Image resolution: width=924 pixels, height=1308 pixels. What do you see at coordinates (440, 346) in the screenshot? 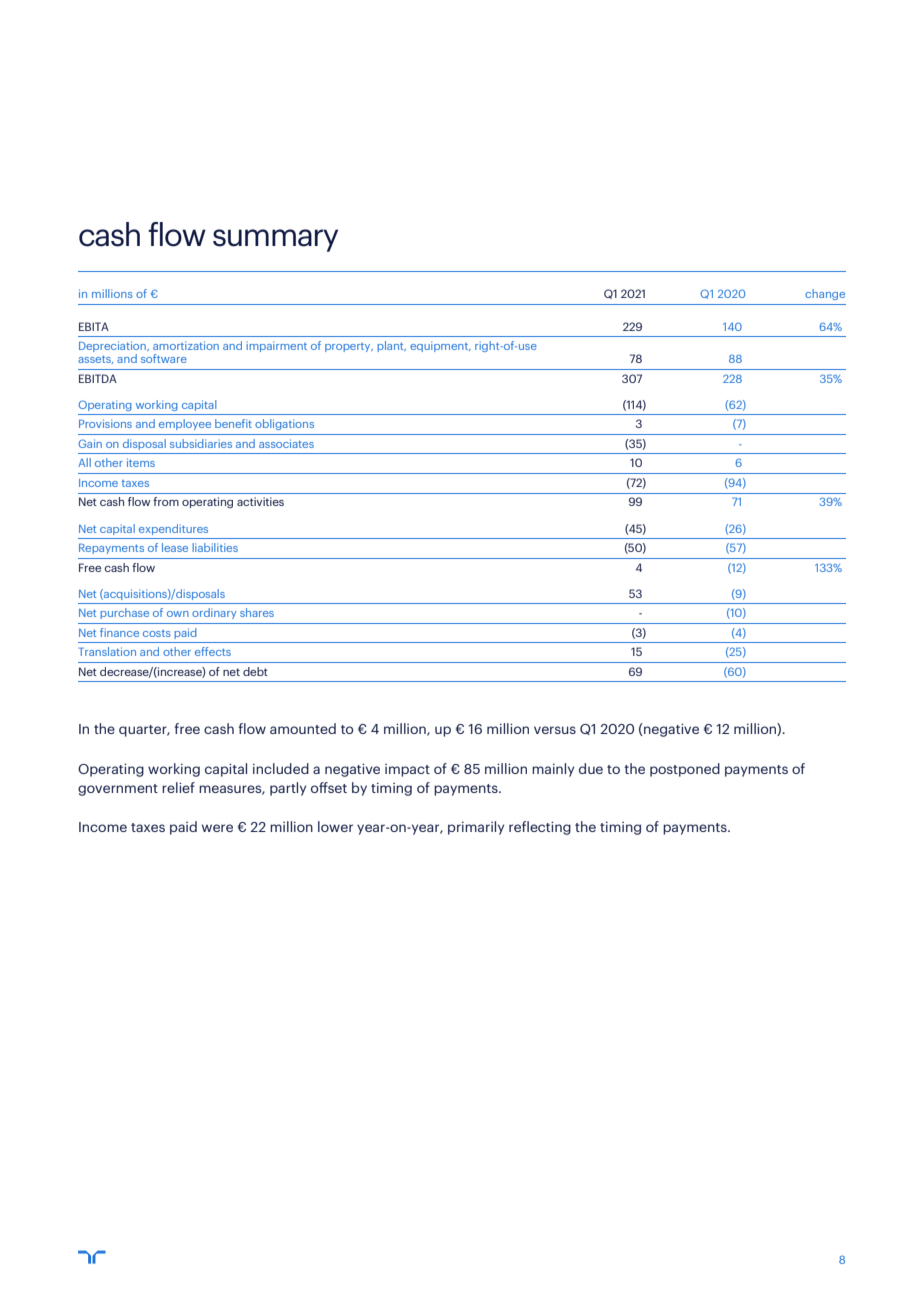
I see `equipment` at bounding box center [440, 346].
